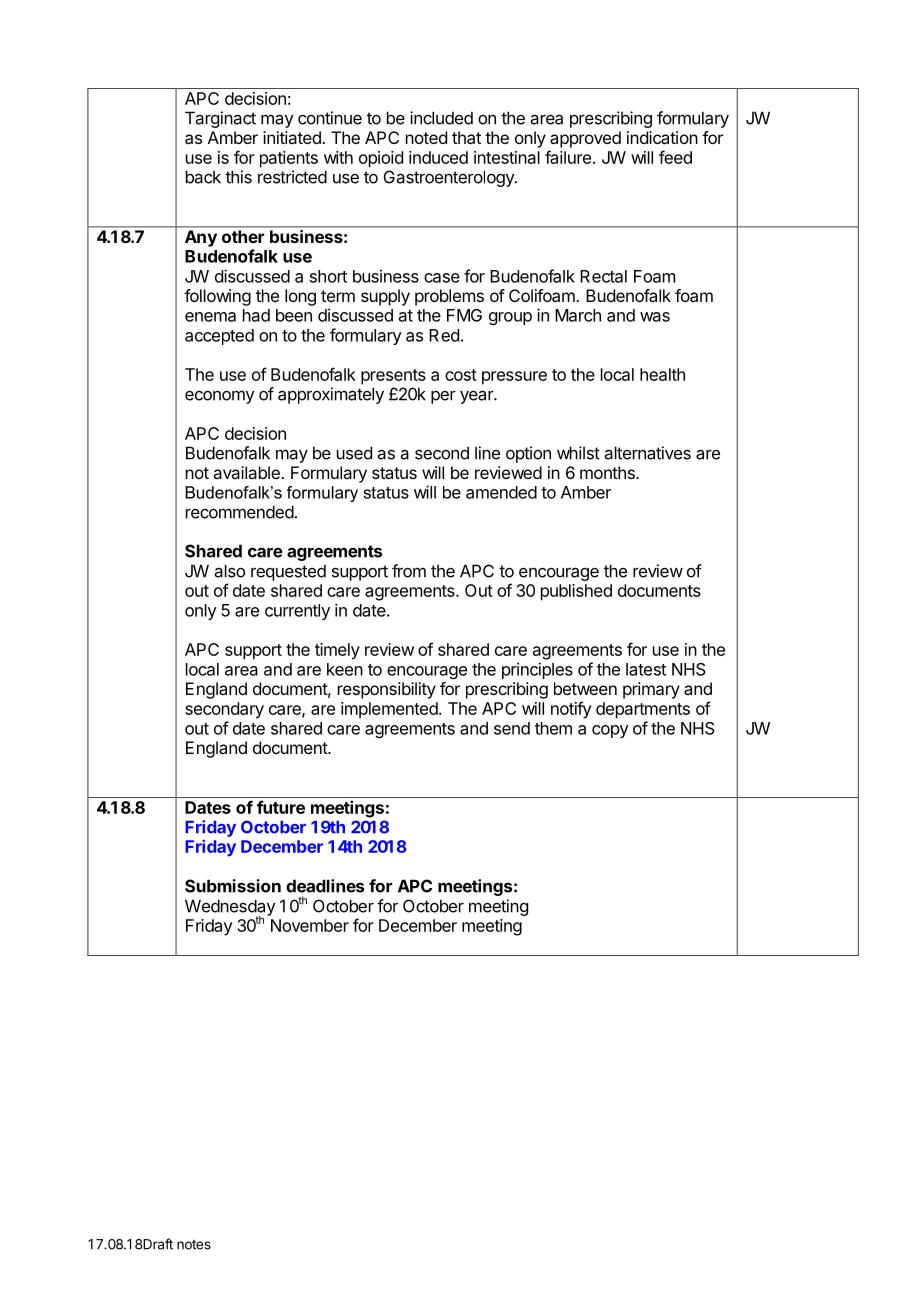 The height and width of the screenshot is (1308, 924). Describe the element at coordinates (194, 1245) in the screenshot. I see `notes` at that location.
